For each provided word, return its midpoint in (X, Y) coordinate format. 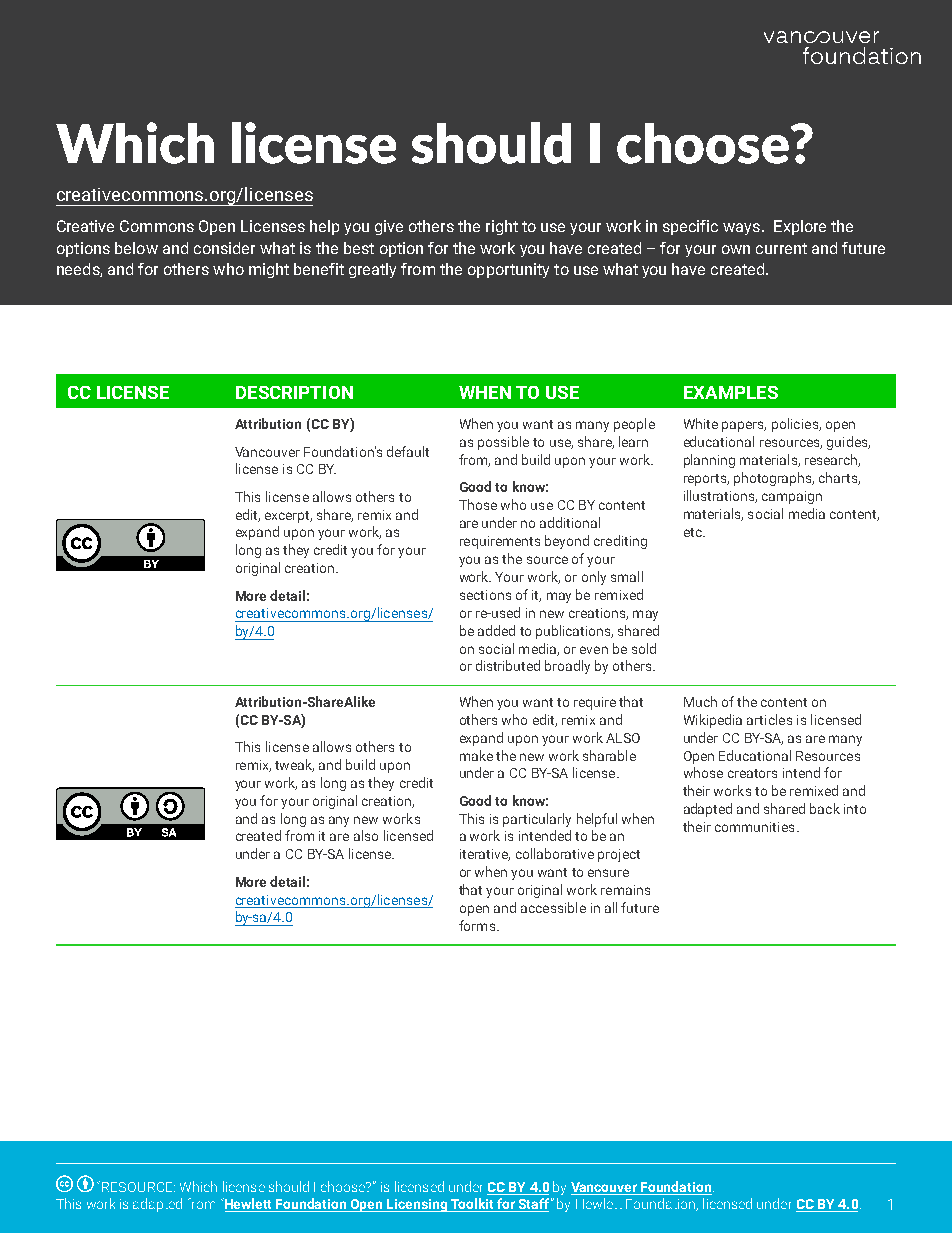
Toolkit (472, 1205)
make (476, 755)
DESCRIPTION (294, 392)
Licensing (418, 1205)
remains (625, 890)
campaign (792, 497)
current (781, 248)
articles (769, 719)
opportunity (508, 270)
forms (478, 925)
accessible (553, 907)
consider (224, 248)
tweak (294, 765)
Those (478, 504)
